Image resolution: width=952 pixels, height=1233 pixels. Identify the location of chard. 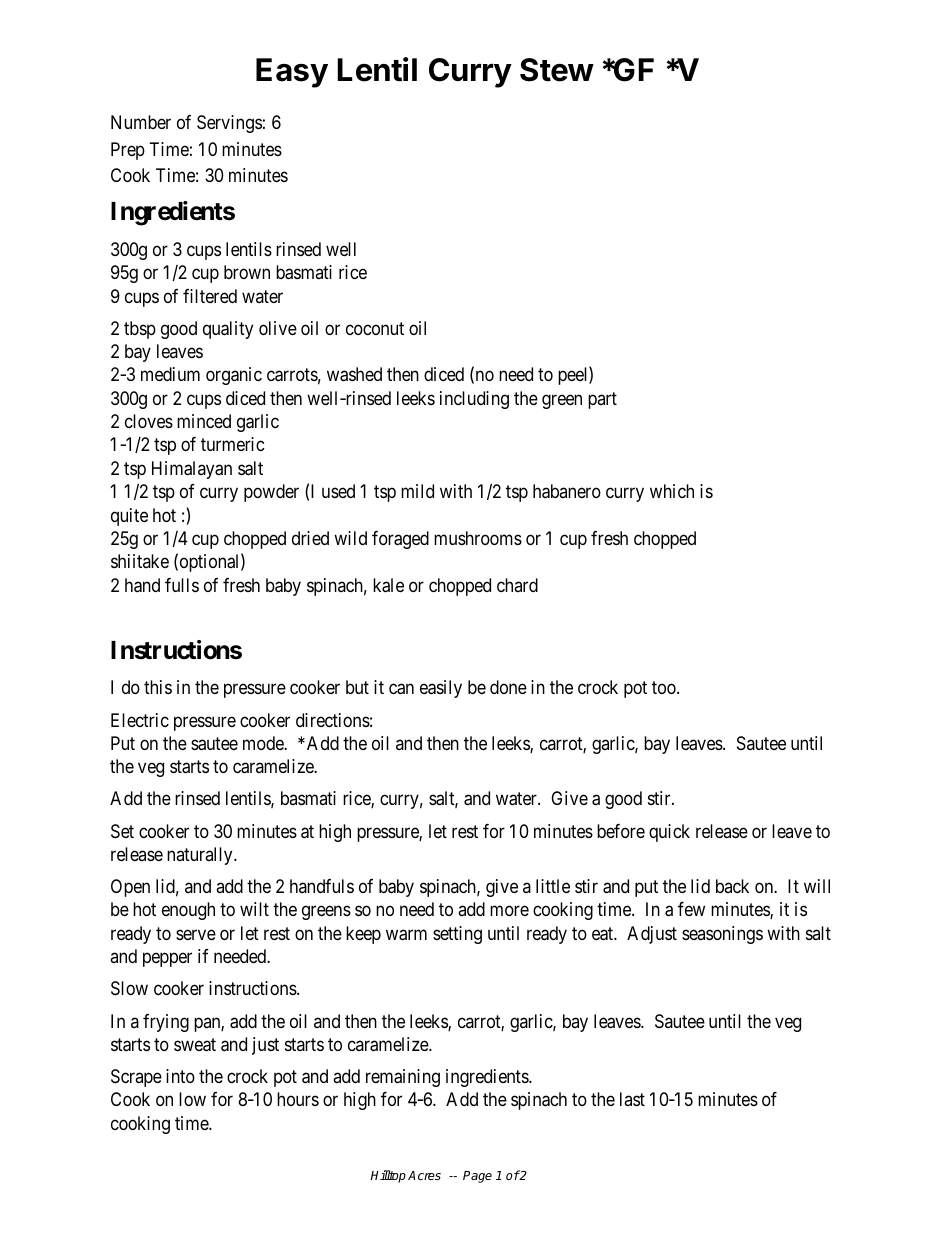
(517, 585).
